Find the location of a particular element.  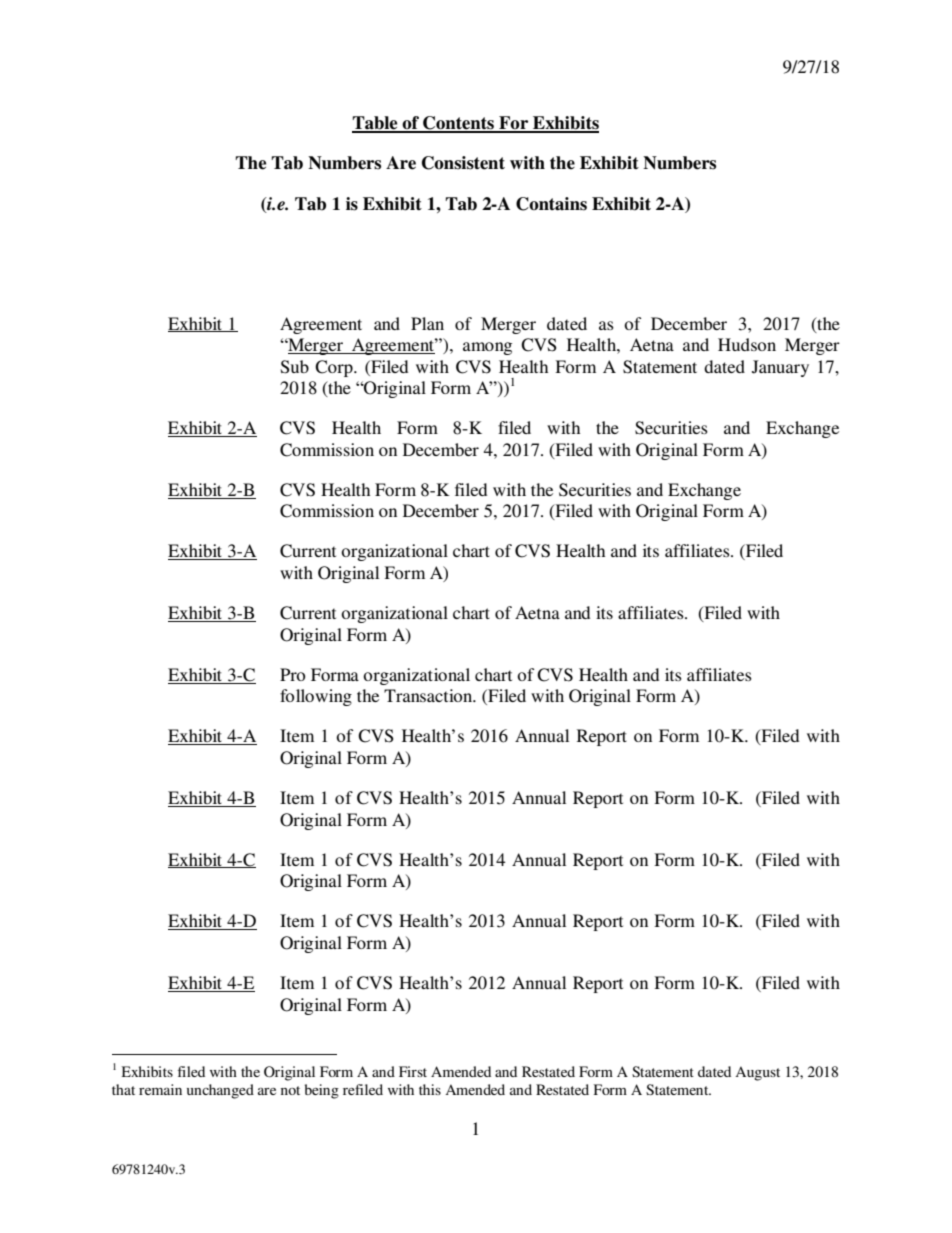

among is located at coordinates (487, 348).
